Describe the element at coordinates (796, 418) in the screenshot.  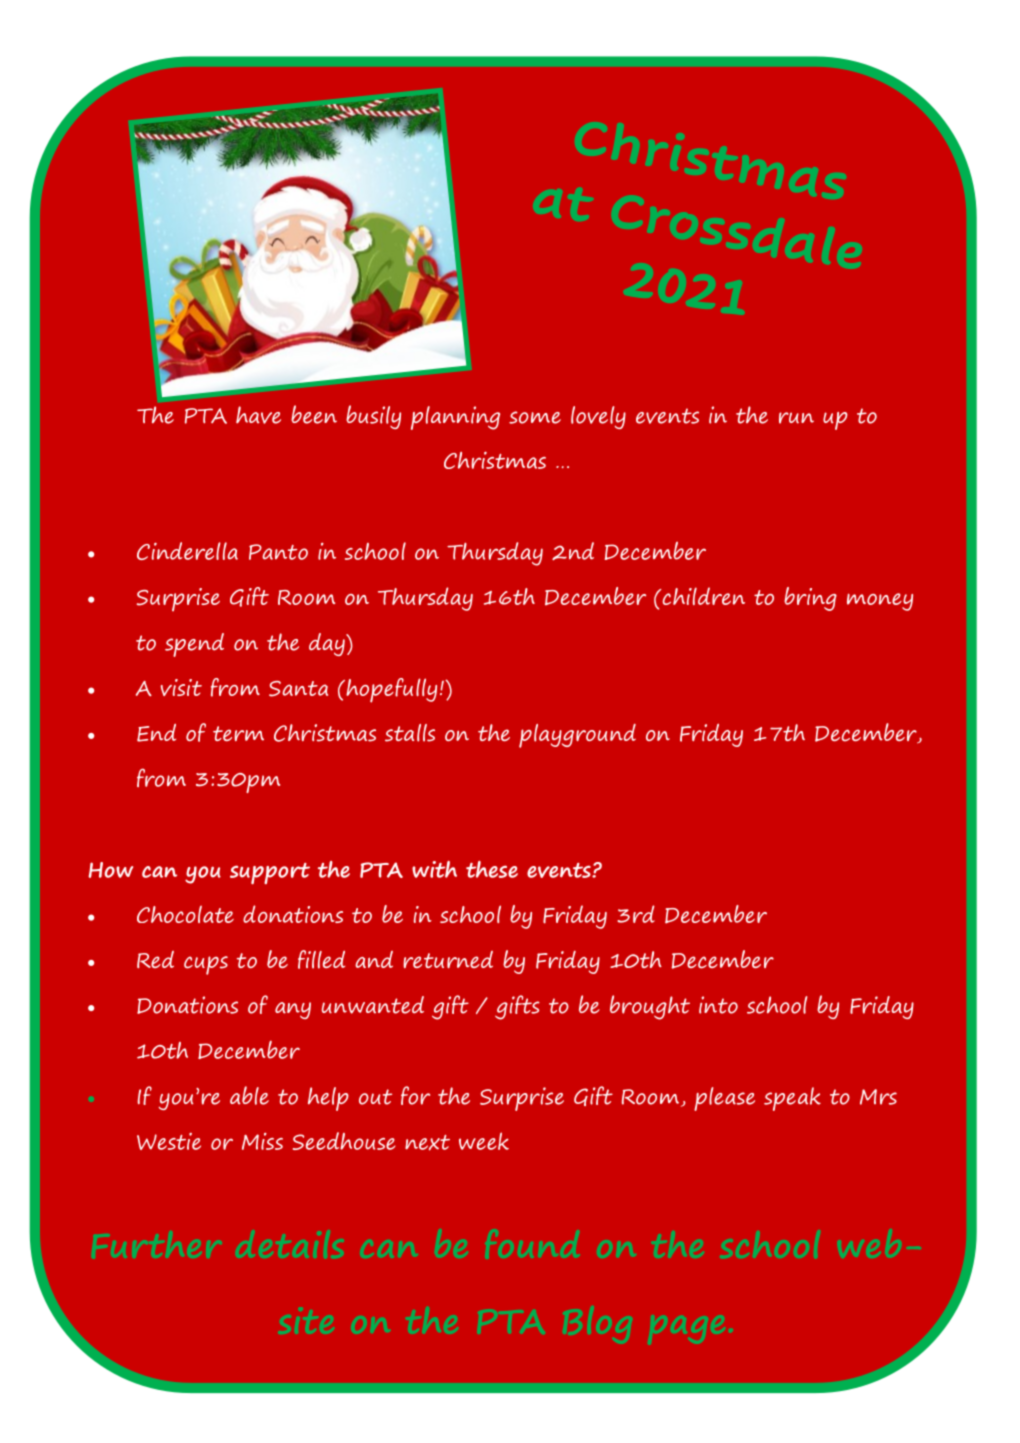
I see `run` at that location.
